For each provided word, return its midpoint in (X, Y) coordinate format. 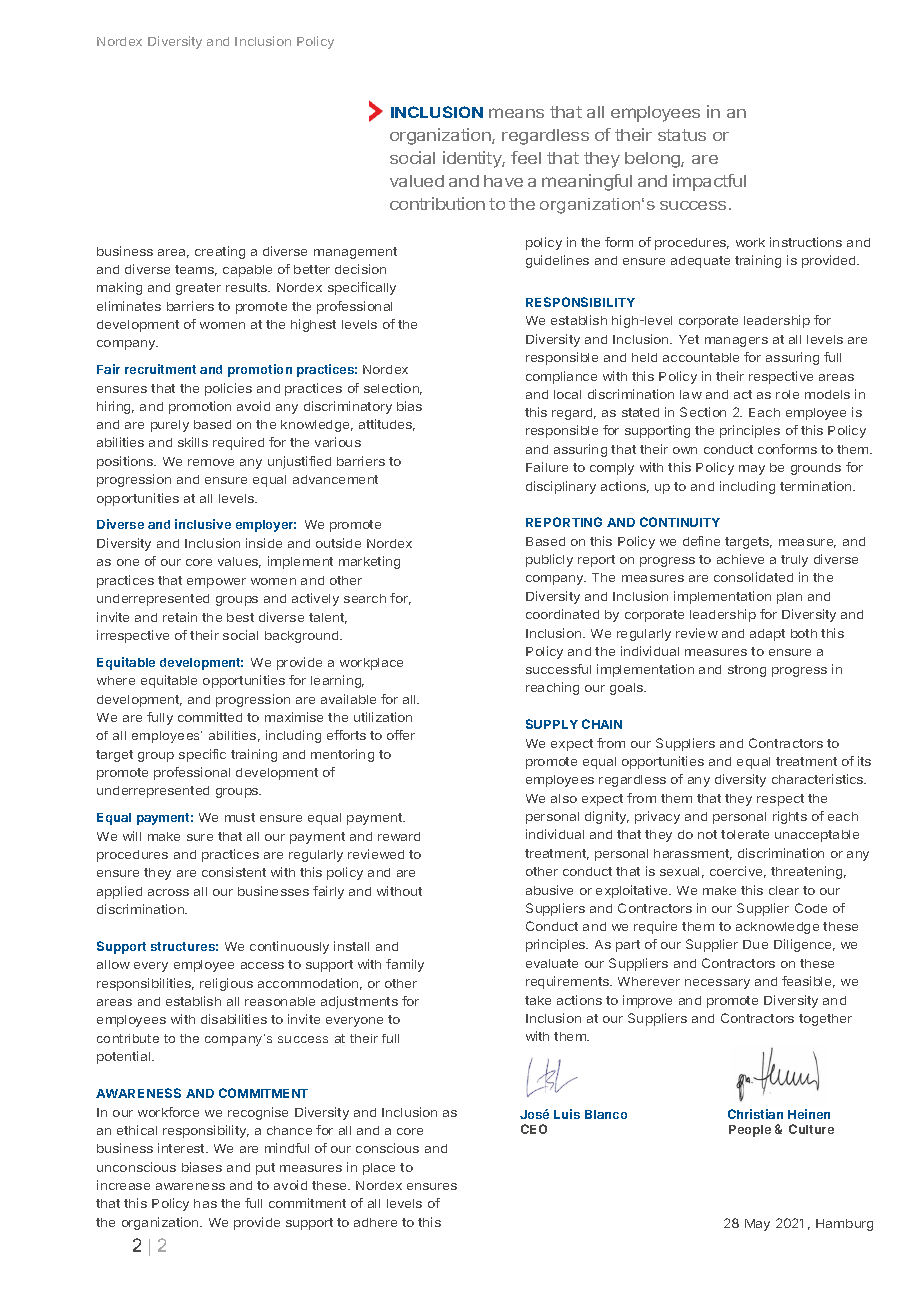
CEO (534, 1129)
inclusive (203, 524)
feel (526, 157)
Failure (547, 467)
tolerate (745, 834)
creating (220, 252)
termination (817, 486)
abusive (549, 890)
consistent (234, 872)
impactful (709, 182)
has (205, 1203)
